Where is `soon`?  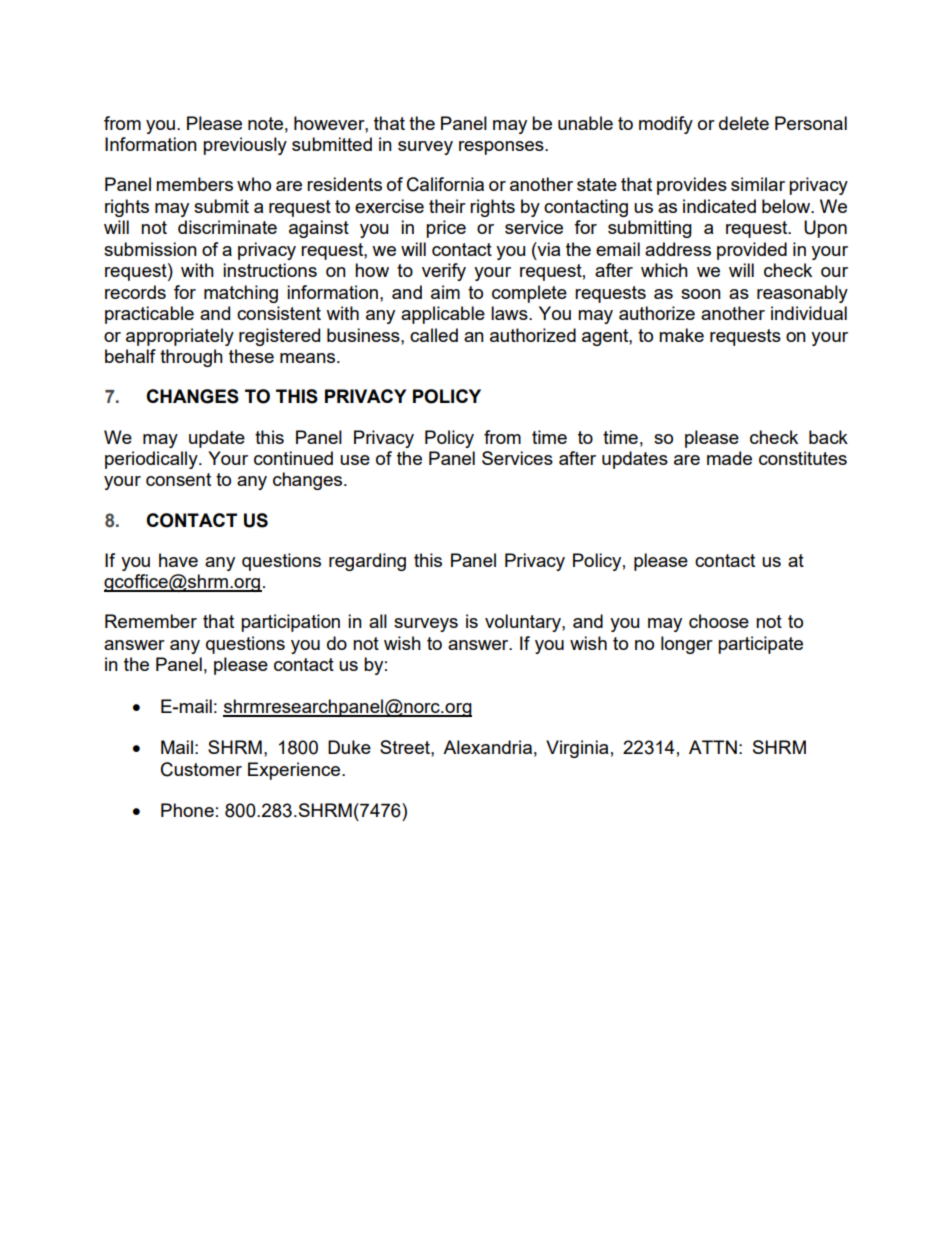
soon is located at coordinates (701, 294).
